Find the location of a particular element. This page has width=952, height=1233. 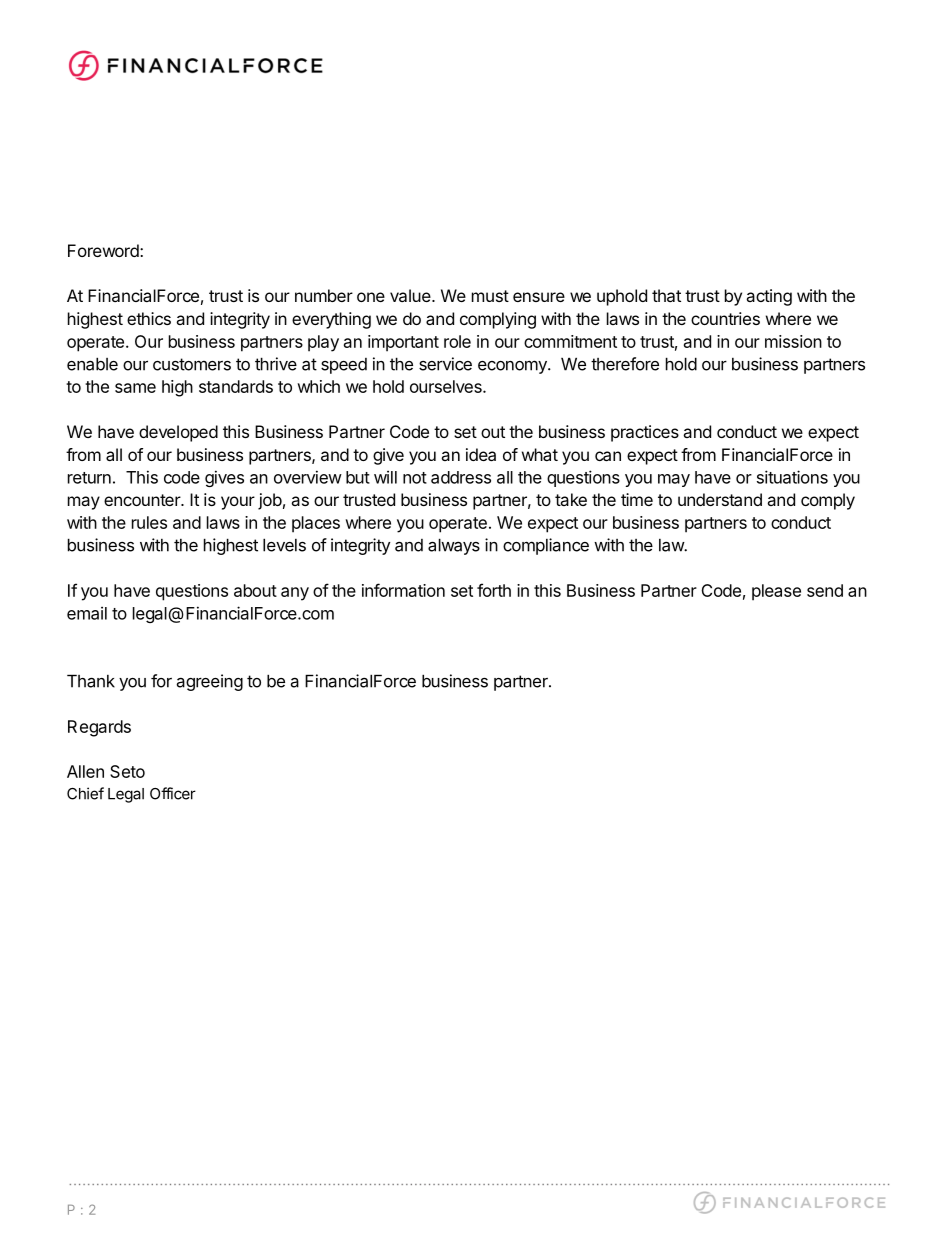

Foreword is located at coordinates (103, 250).
